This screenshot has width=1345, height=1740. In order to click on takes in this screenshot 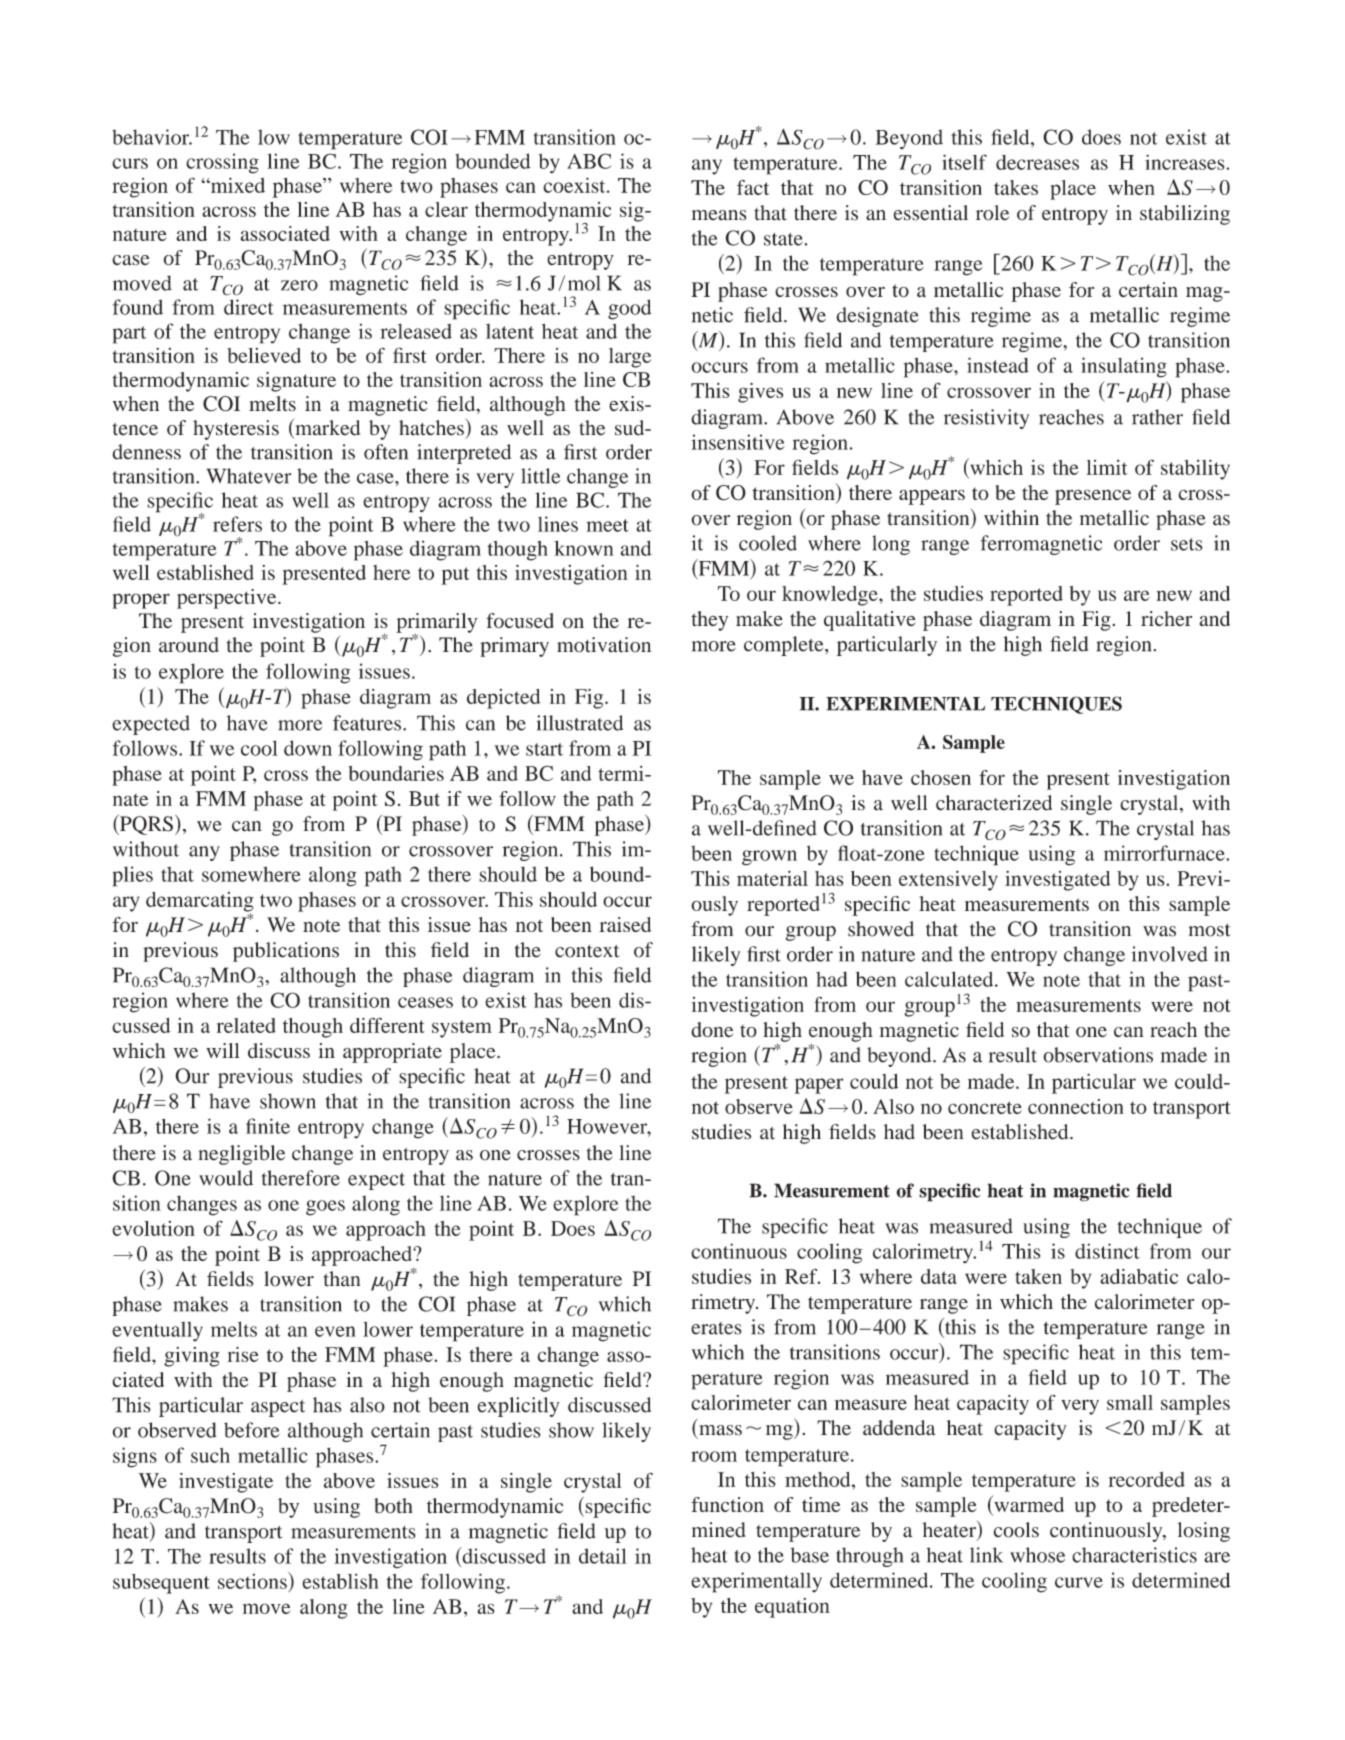, I will do `click(1016, 187)`.
